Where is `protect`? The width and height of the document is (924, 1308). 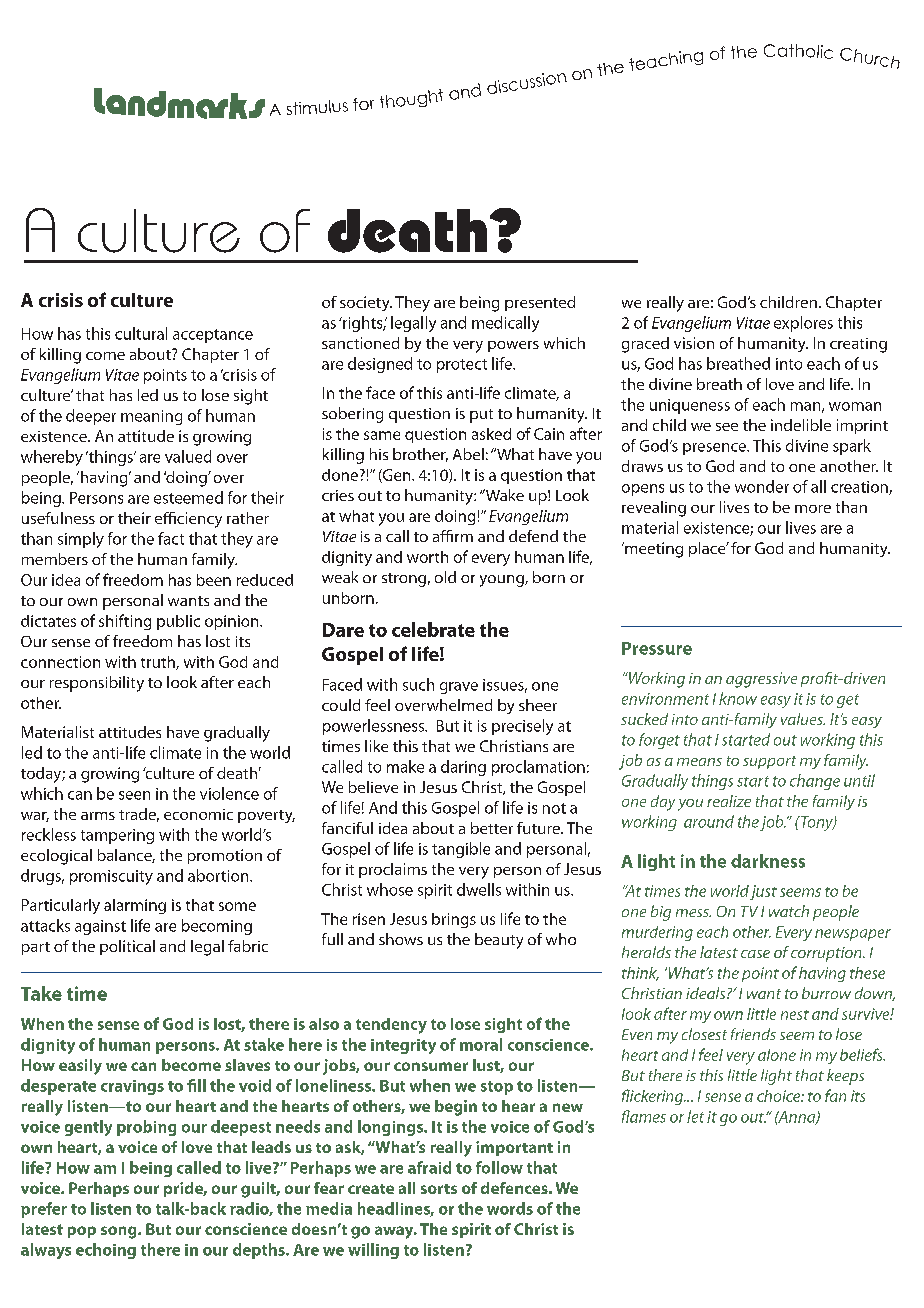
protect is located at coordinates (462, 366).
